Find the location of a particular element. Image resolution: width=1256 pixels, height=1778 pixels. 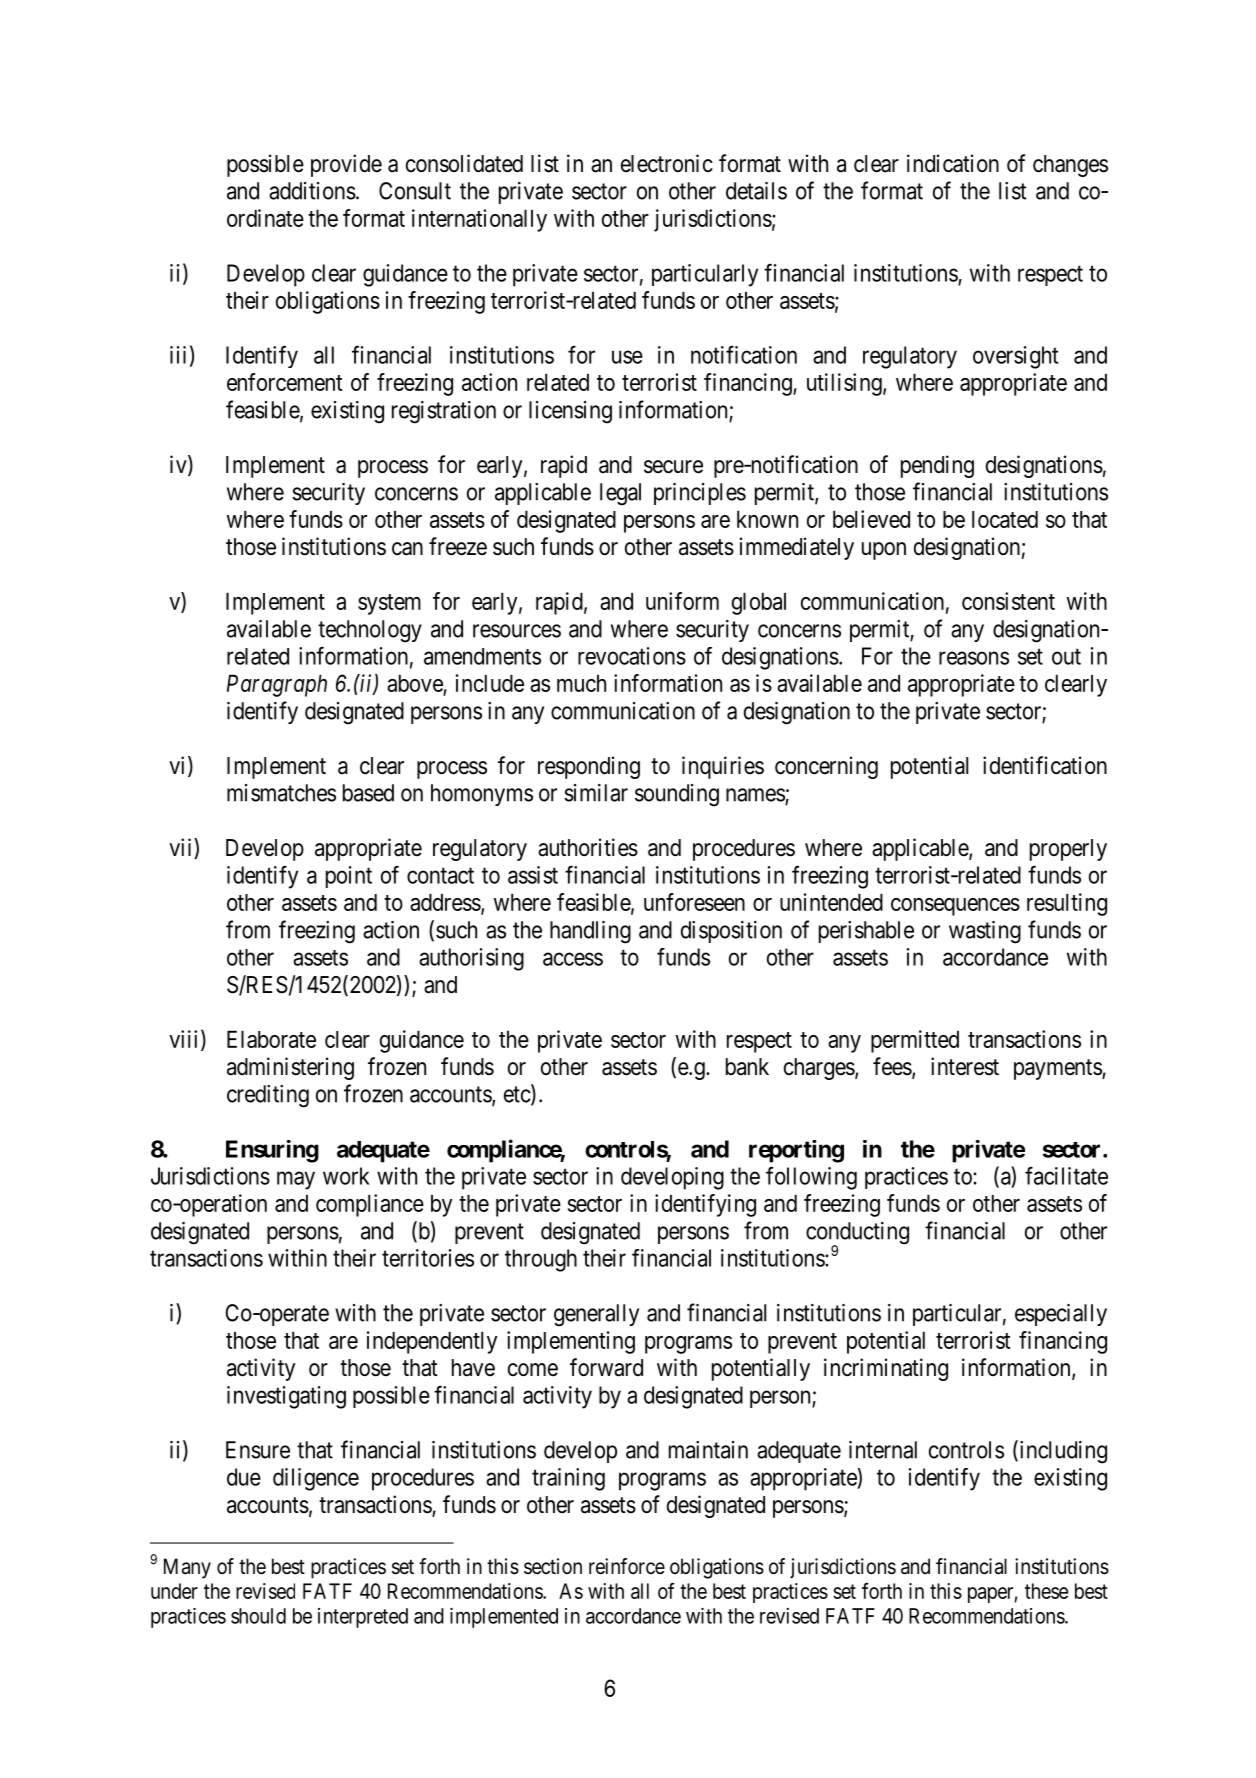

additions is located at coordinates (312, 191).
